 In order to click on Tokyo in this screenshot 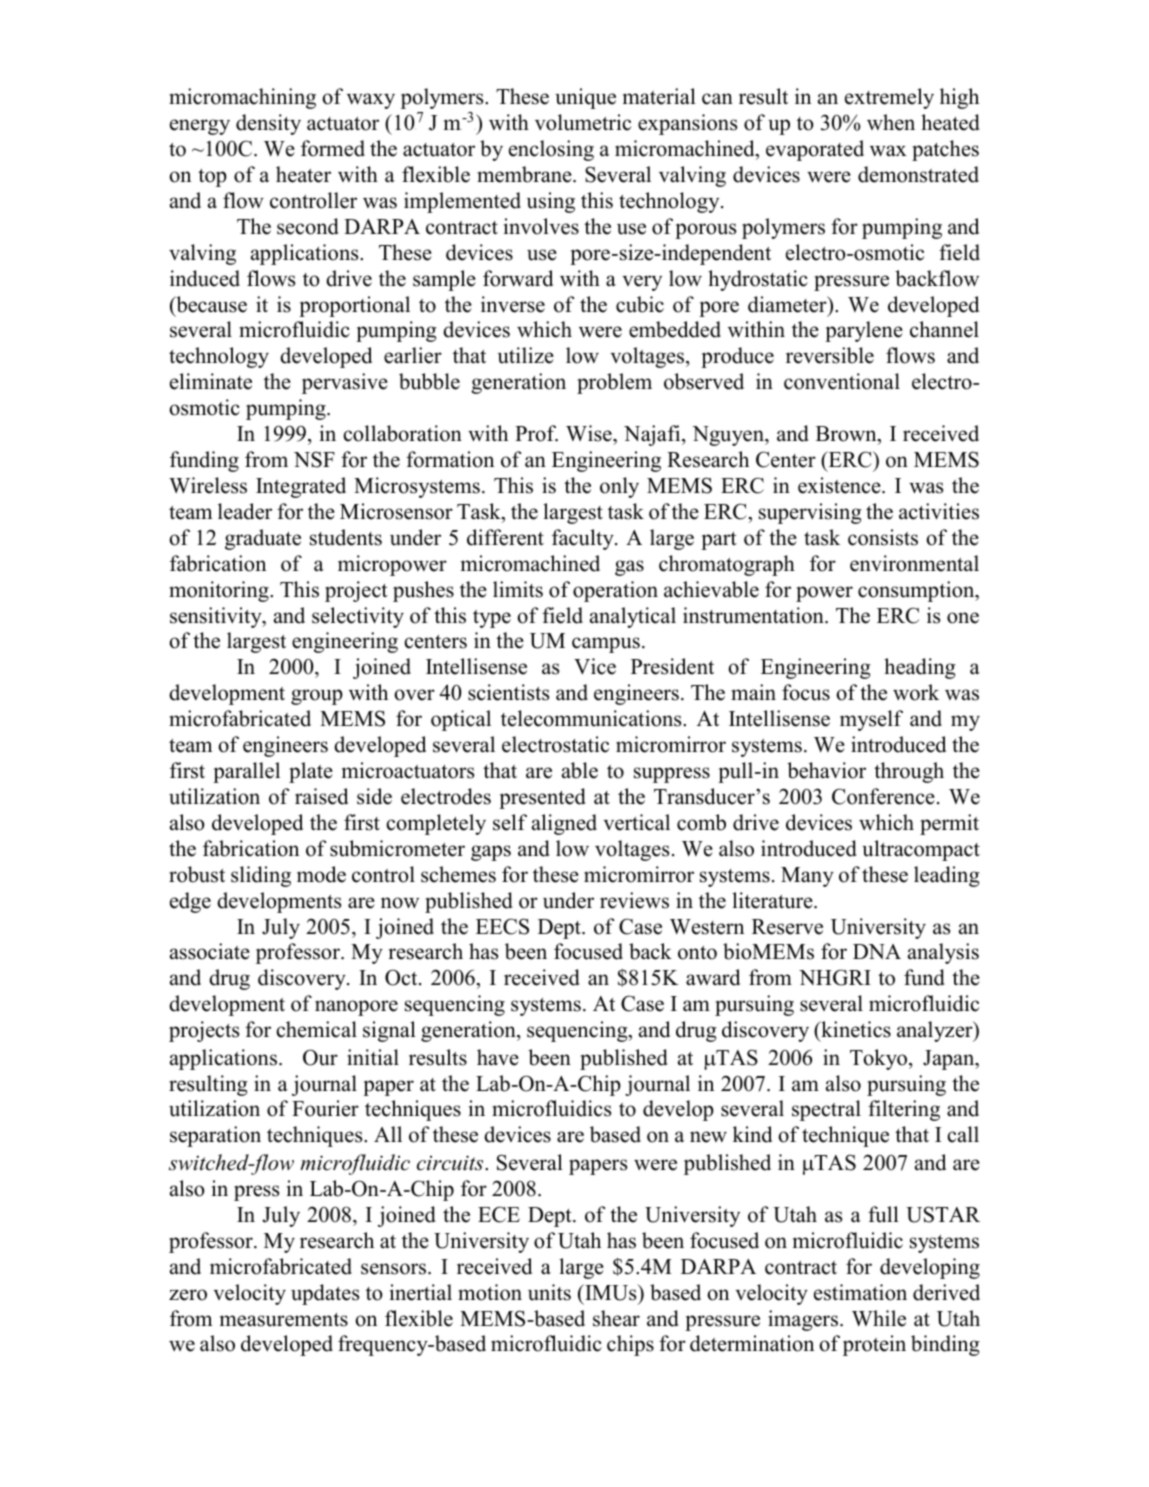, I will do `click(880, 1059)`.
